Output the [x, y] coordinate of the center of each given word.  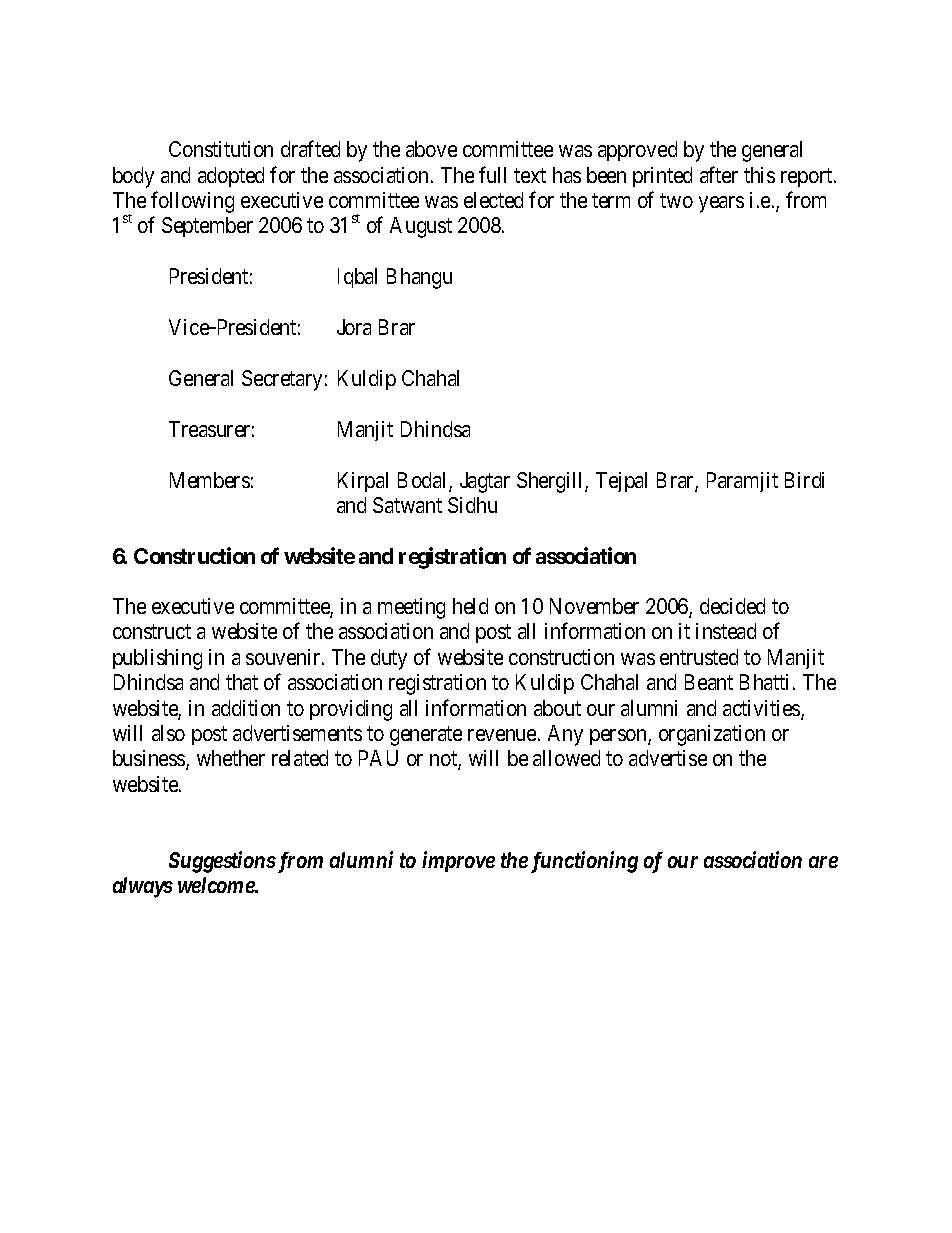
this [759, 175]
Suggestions [222, 862]
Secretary [282, 380]
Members [210, 480]
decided [732, 606]
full [492, 174]
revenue [502, 735]
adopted [231, 177]
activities [762, 709]
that [242, 682]
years [721, 204]
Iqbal [357, 278]
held [470, 606]
